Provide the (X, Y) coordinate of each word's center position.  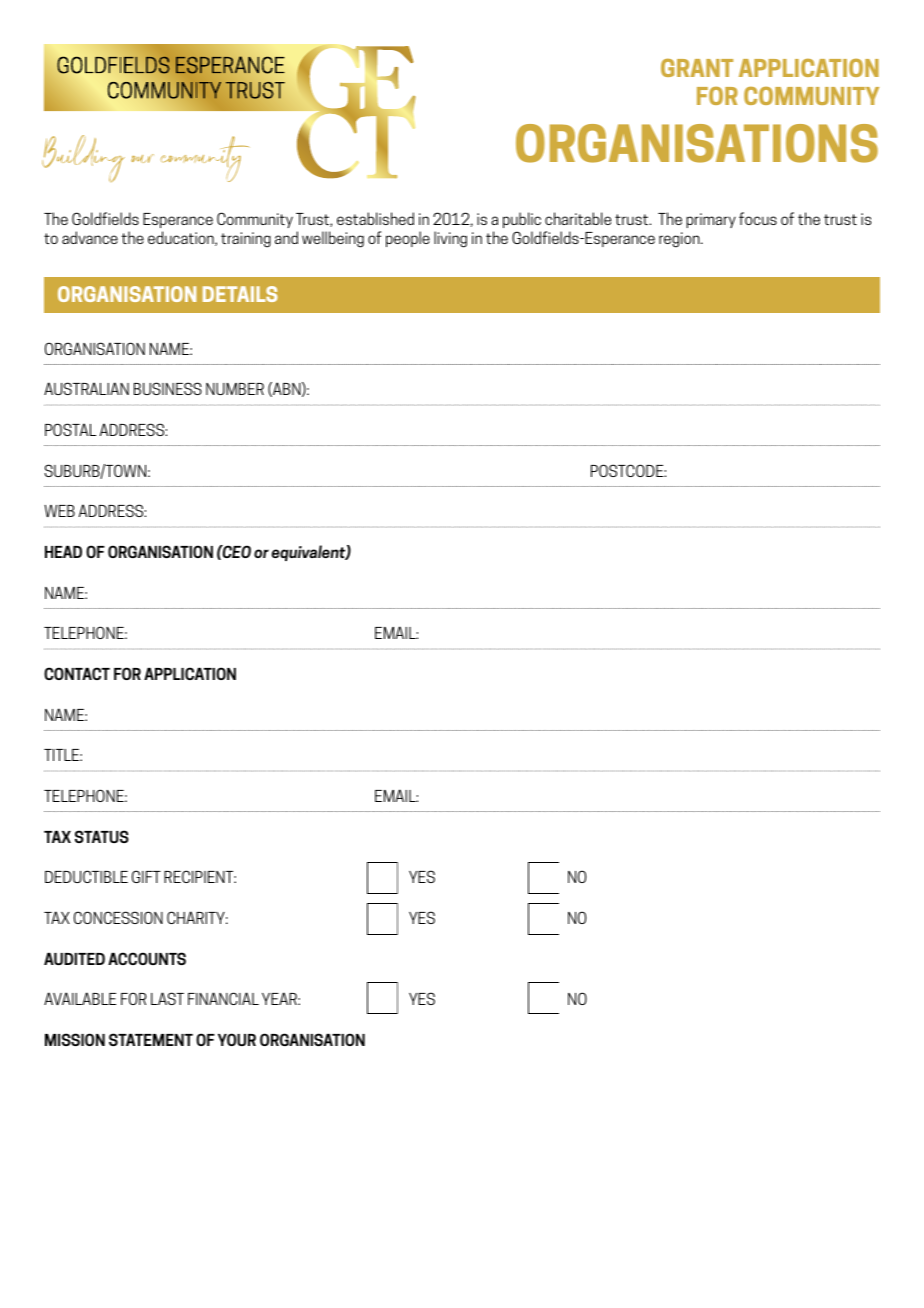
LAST (167, 998)
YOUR (237, 1039)
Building (83, 158)
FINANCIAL (223, 998)
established (375, 218)
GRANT (697, 68)
